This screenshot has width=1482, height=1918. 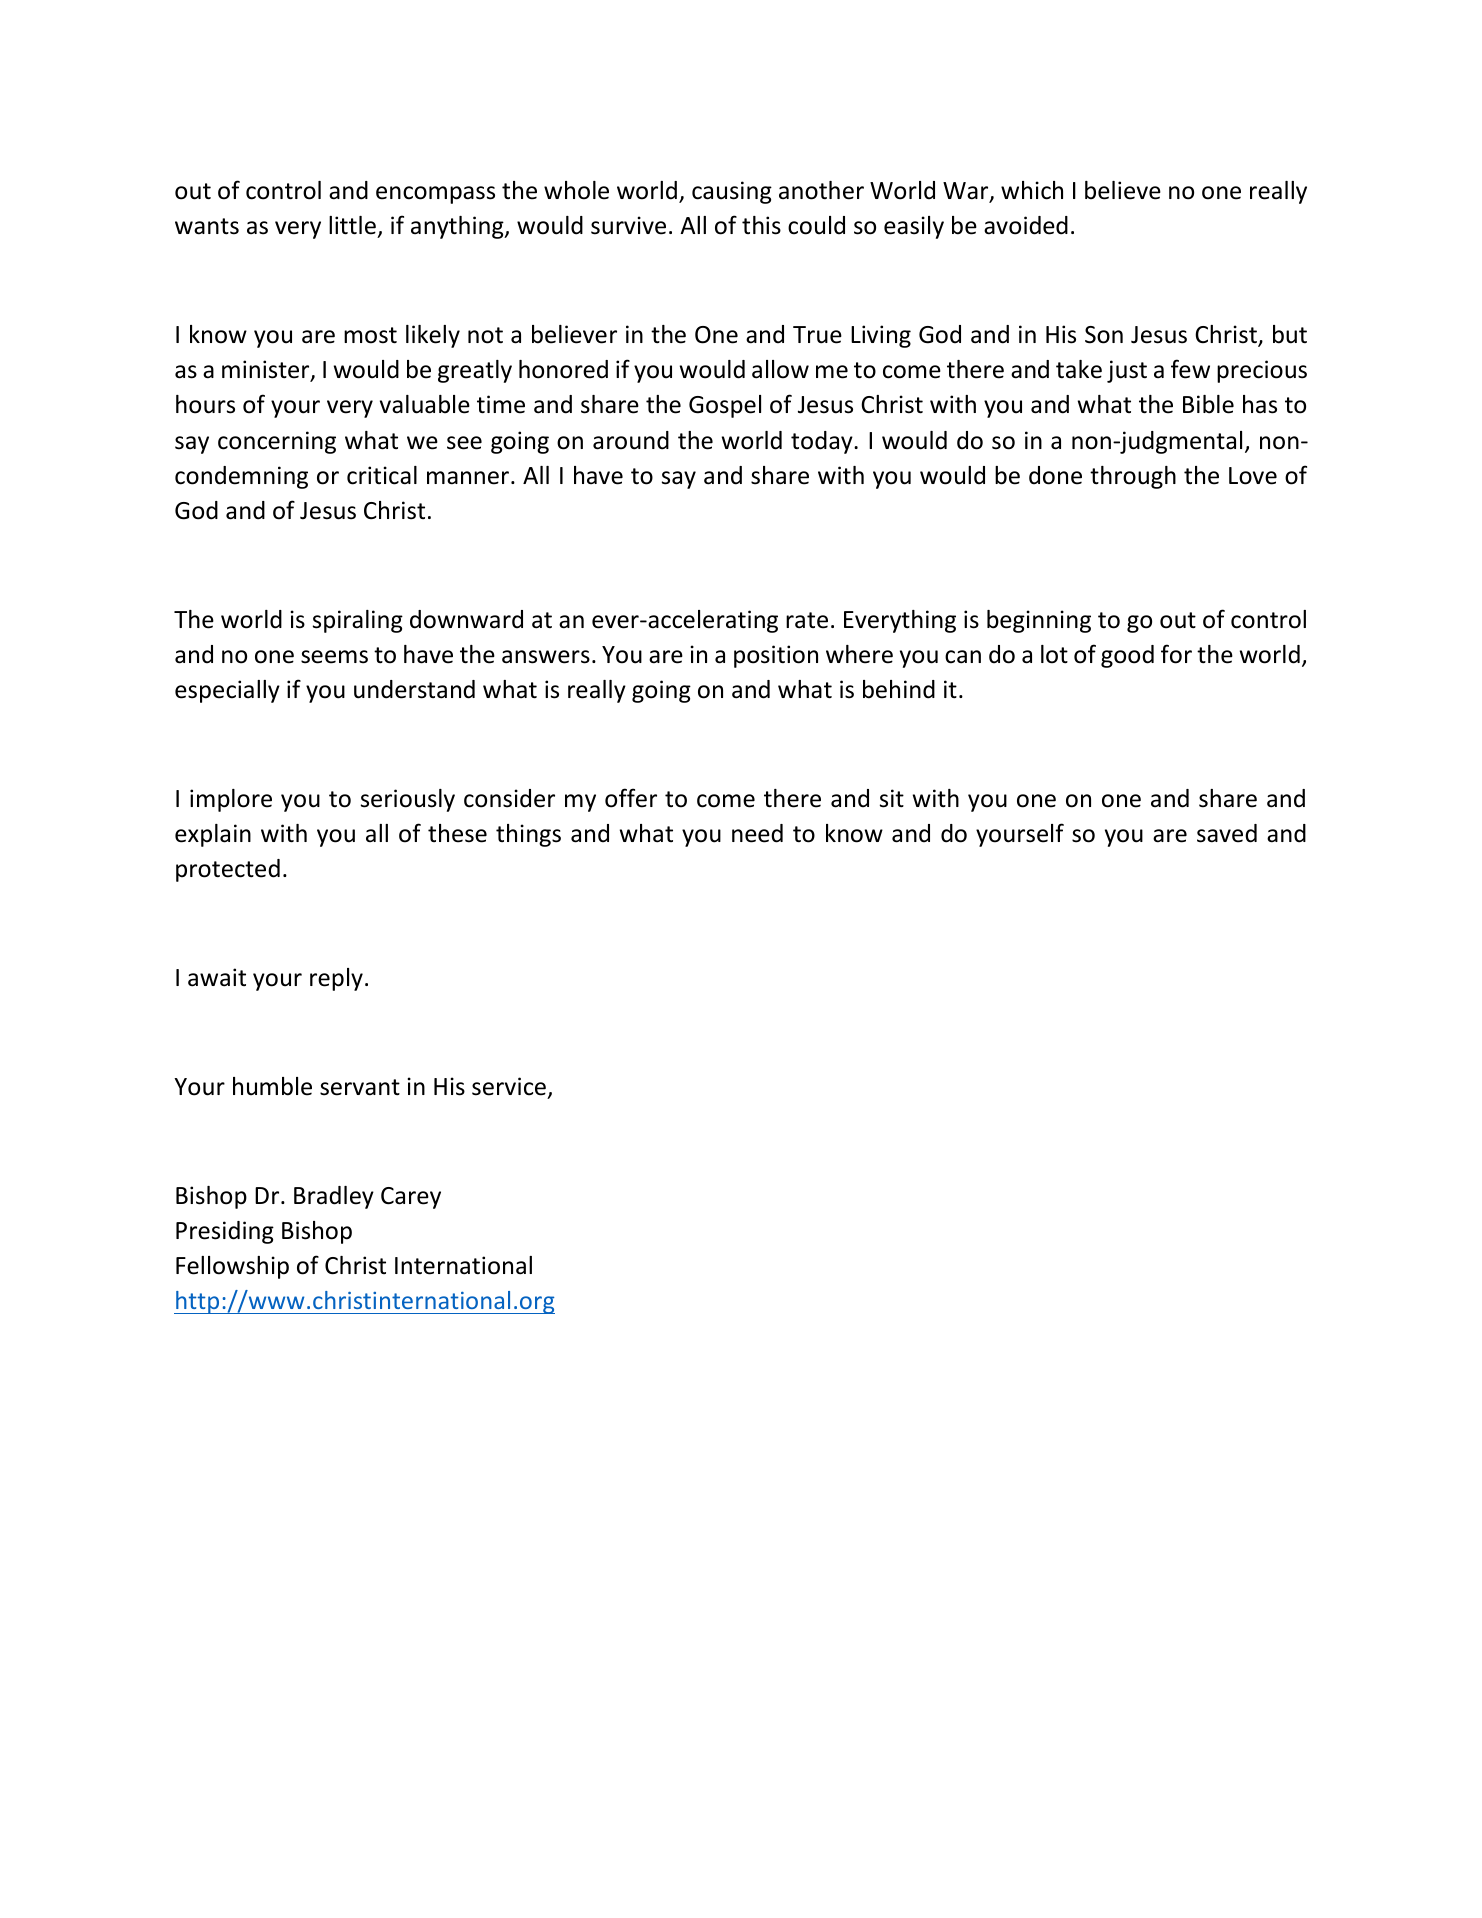 What do you see at coordinates (228, 870) in the screenshot?
I see `protected` at bounding box center [228, 870].
